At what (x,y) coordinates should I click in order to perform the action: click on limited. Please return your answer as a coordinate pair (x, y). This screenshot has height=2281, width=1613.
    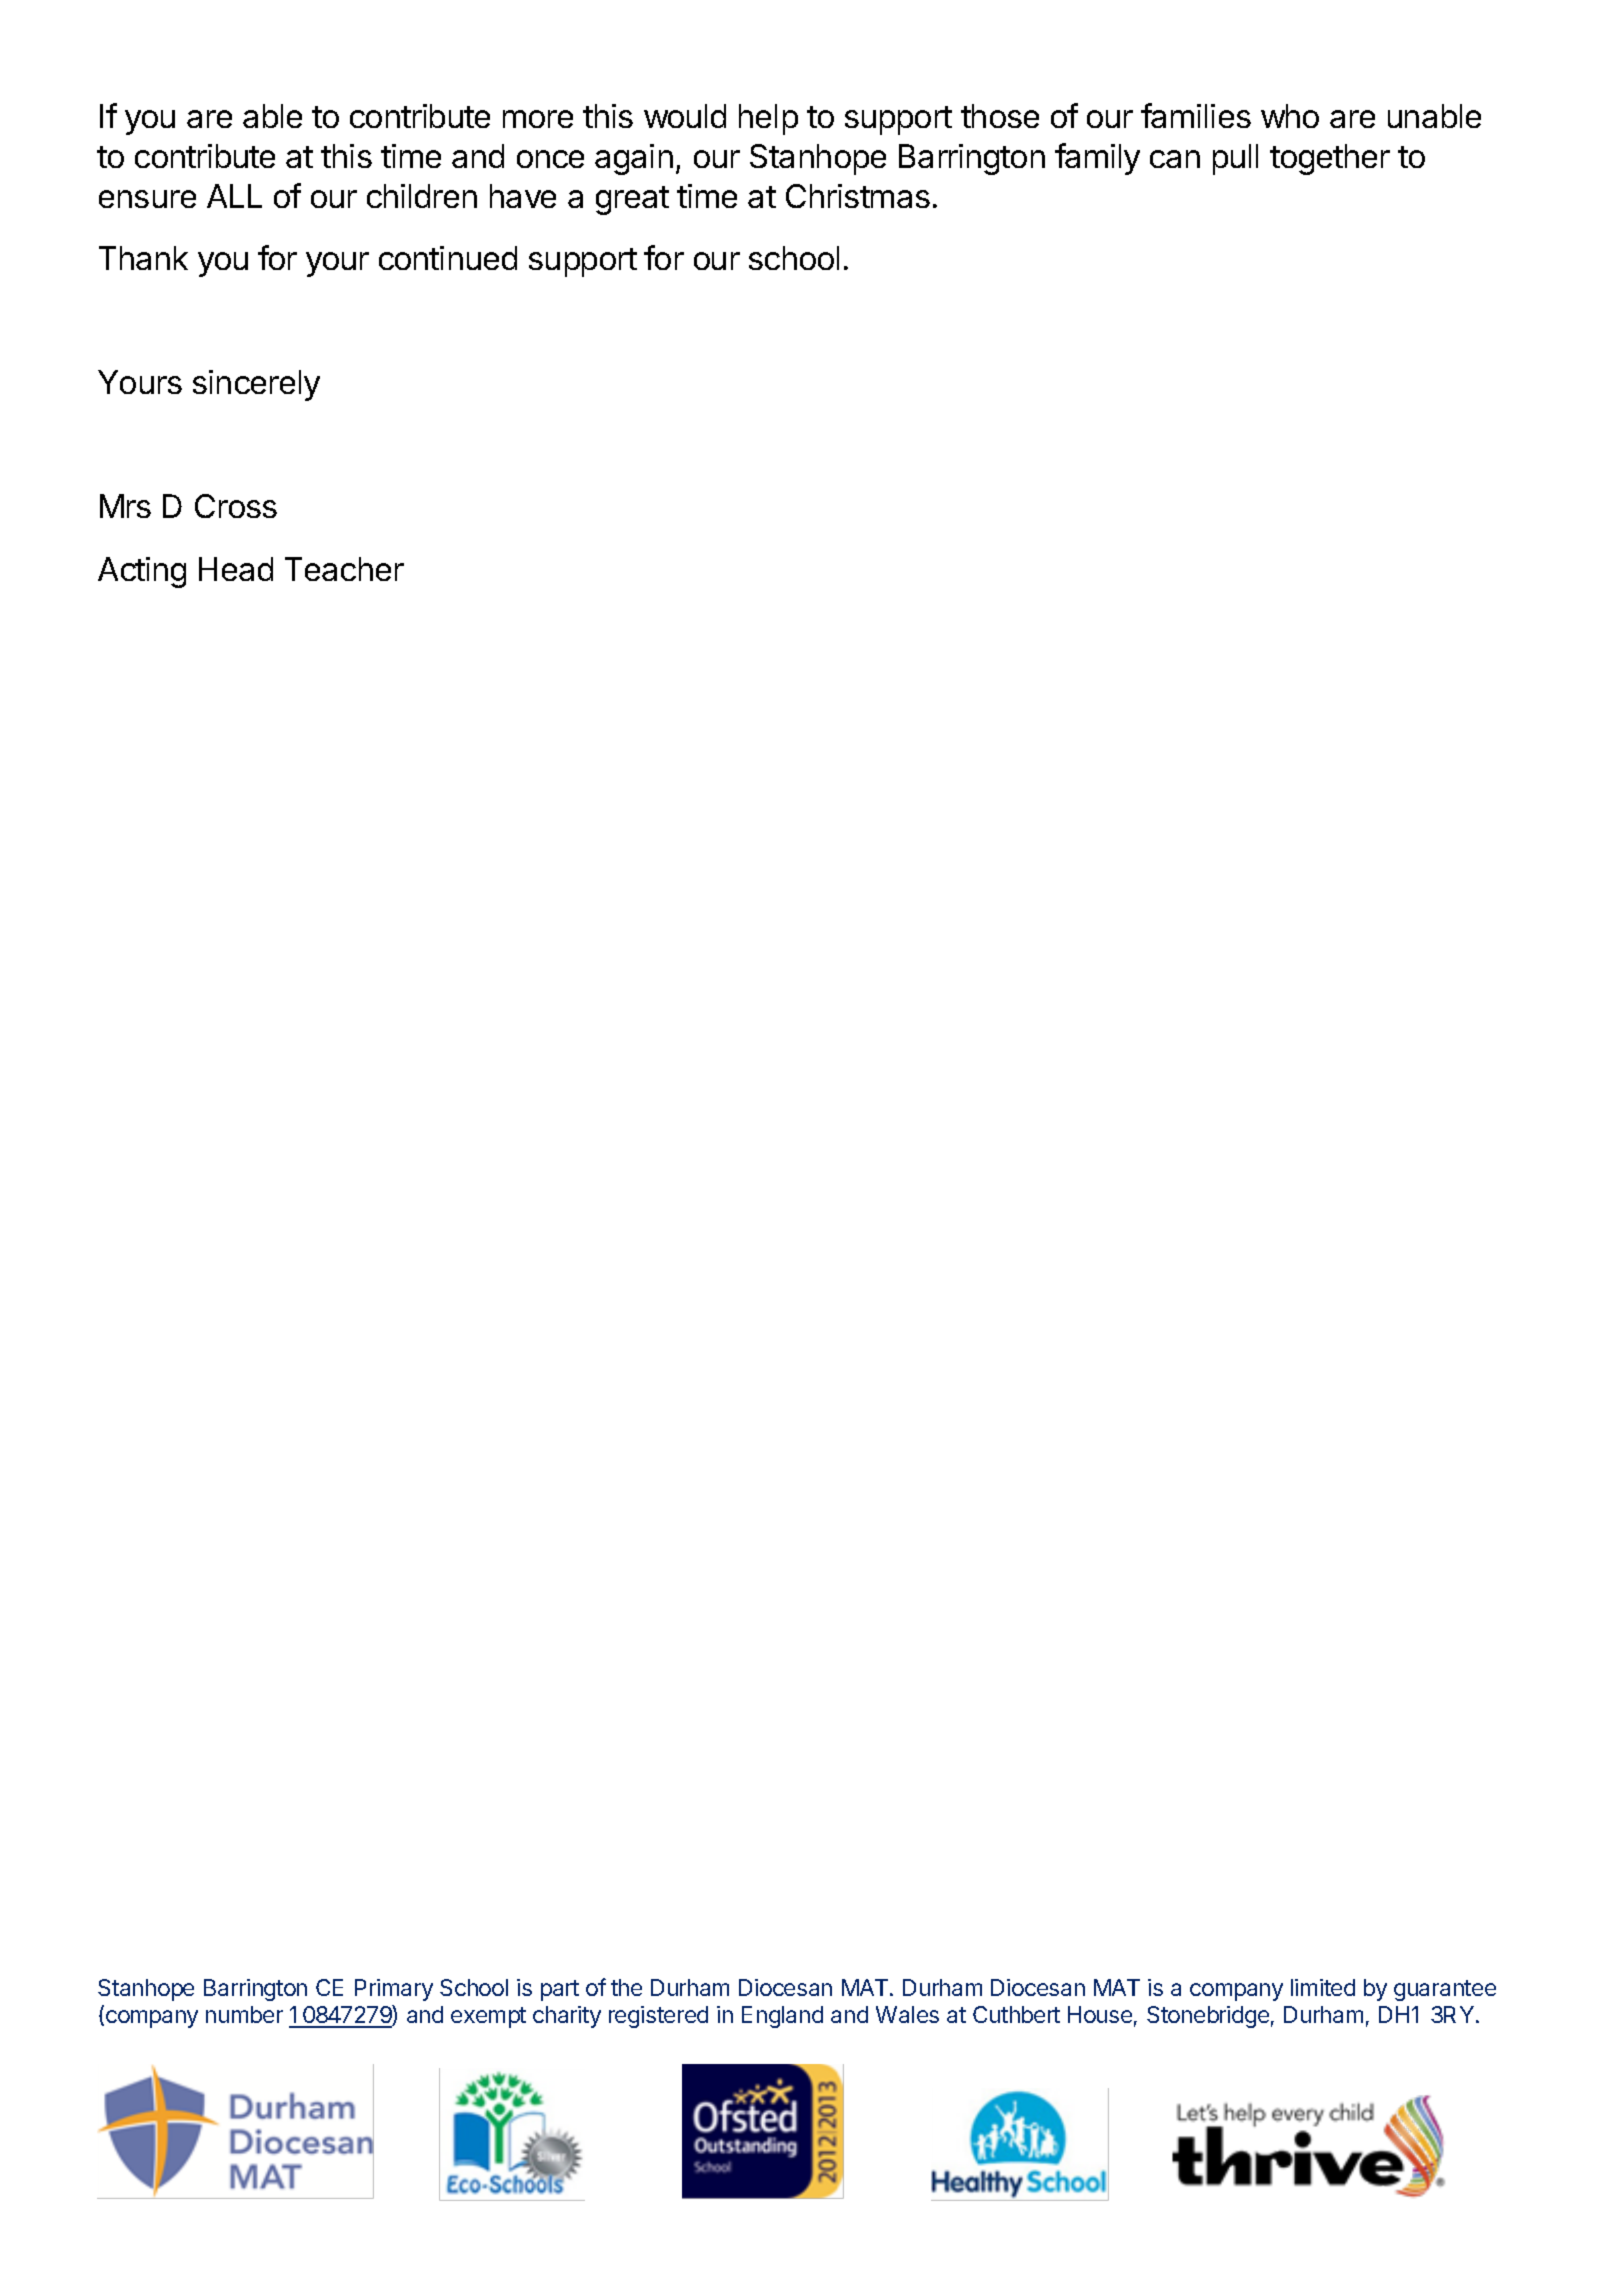
    Looking at the image, I should click on (1323, 1987).
